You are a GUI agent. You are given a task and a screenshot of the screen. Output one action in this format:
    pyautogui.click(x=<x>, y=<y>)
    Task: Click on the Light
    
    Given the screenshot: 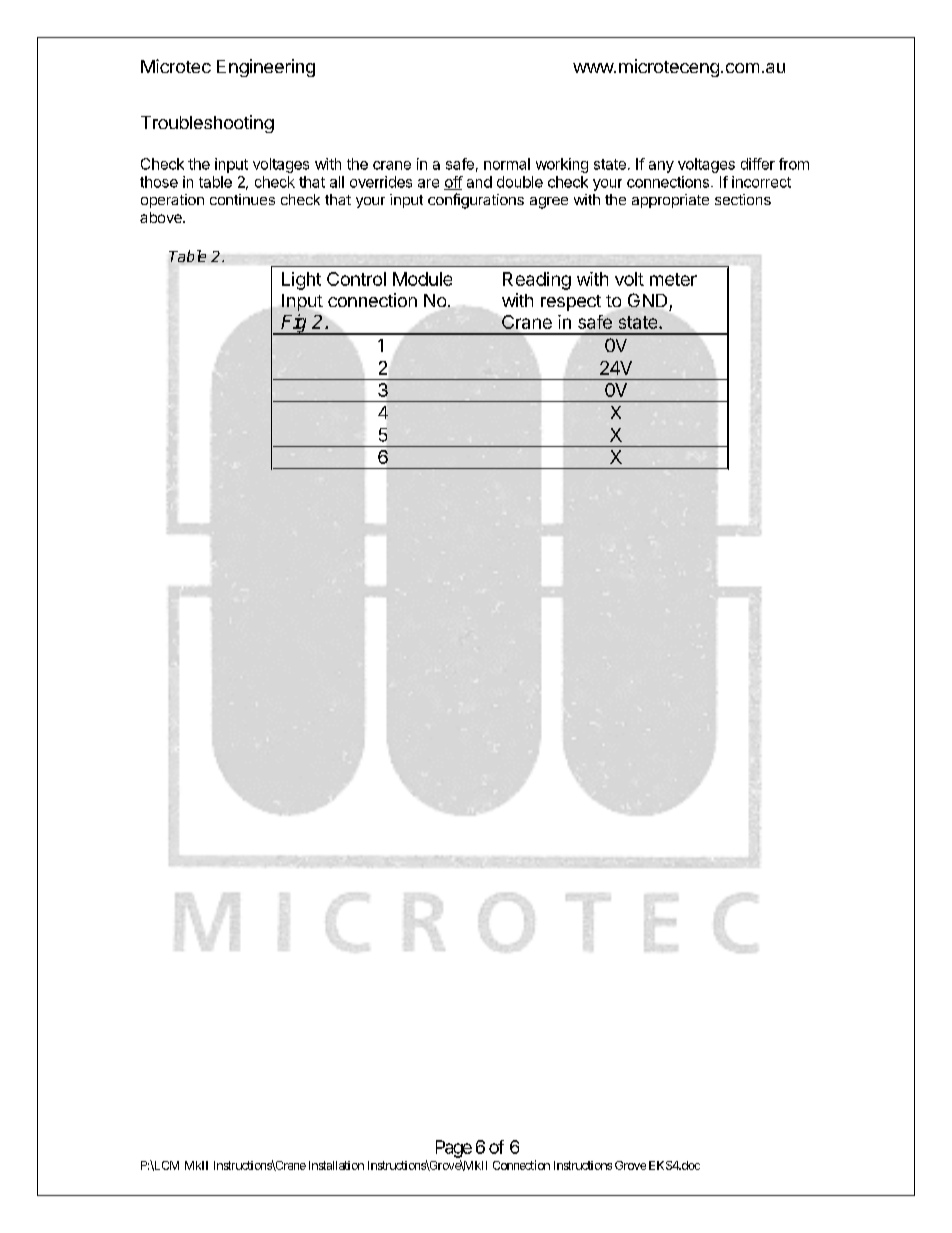 What is the action you would take?
    pyautogui.click(x=301, y=281)
